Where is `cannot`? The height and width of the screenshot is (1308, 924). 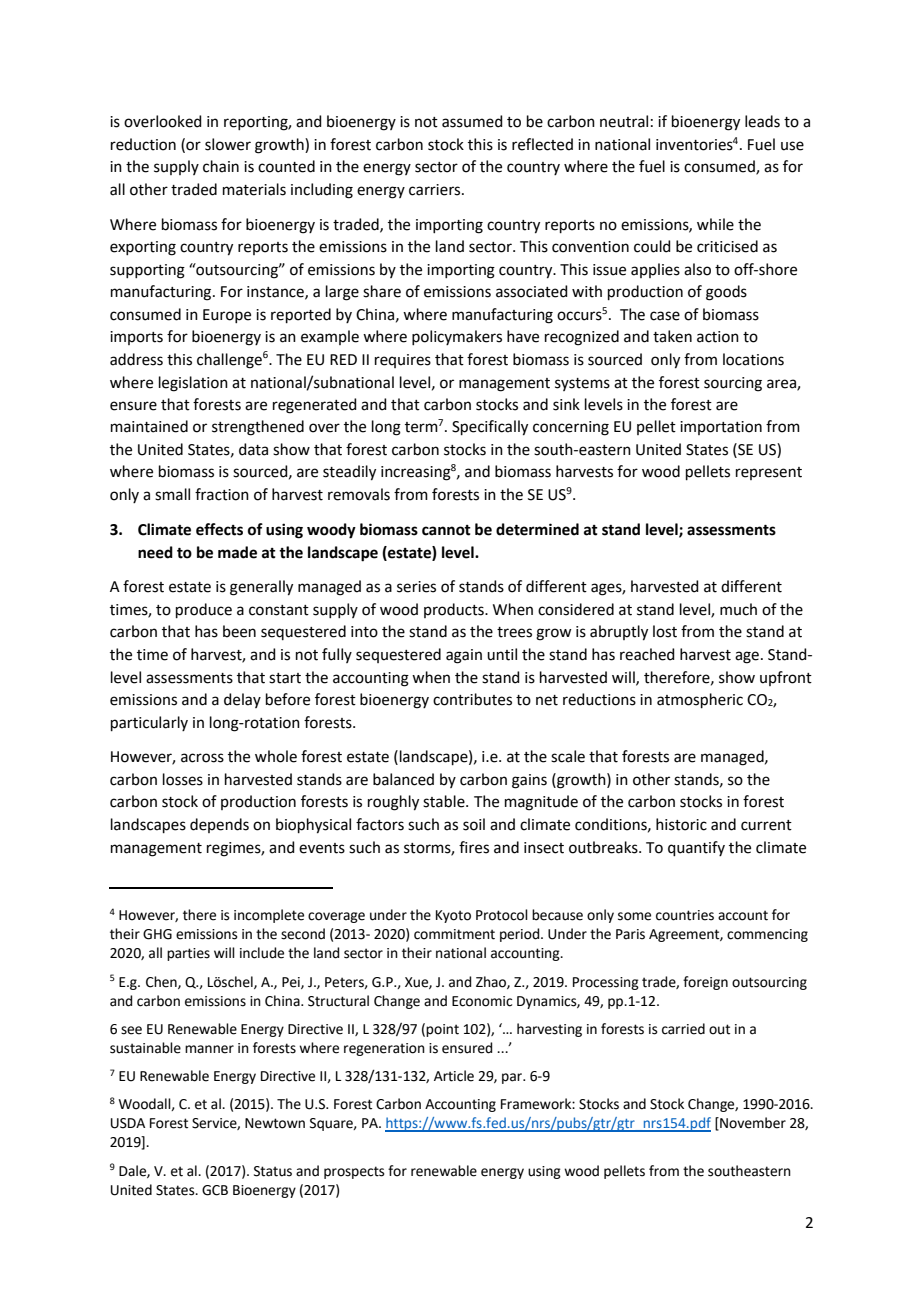 cannot is located at coordinates (446, 530).
